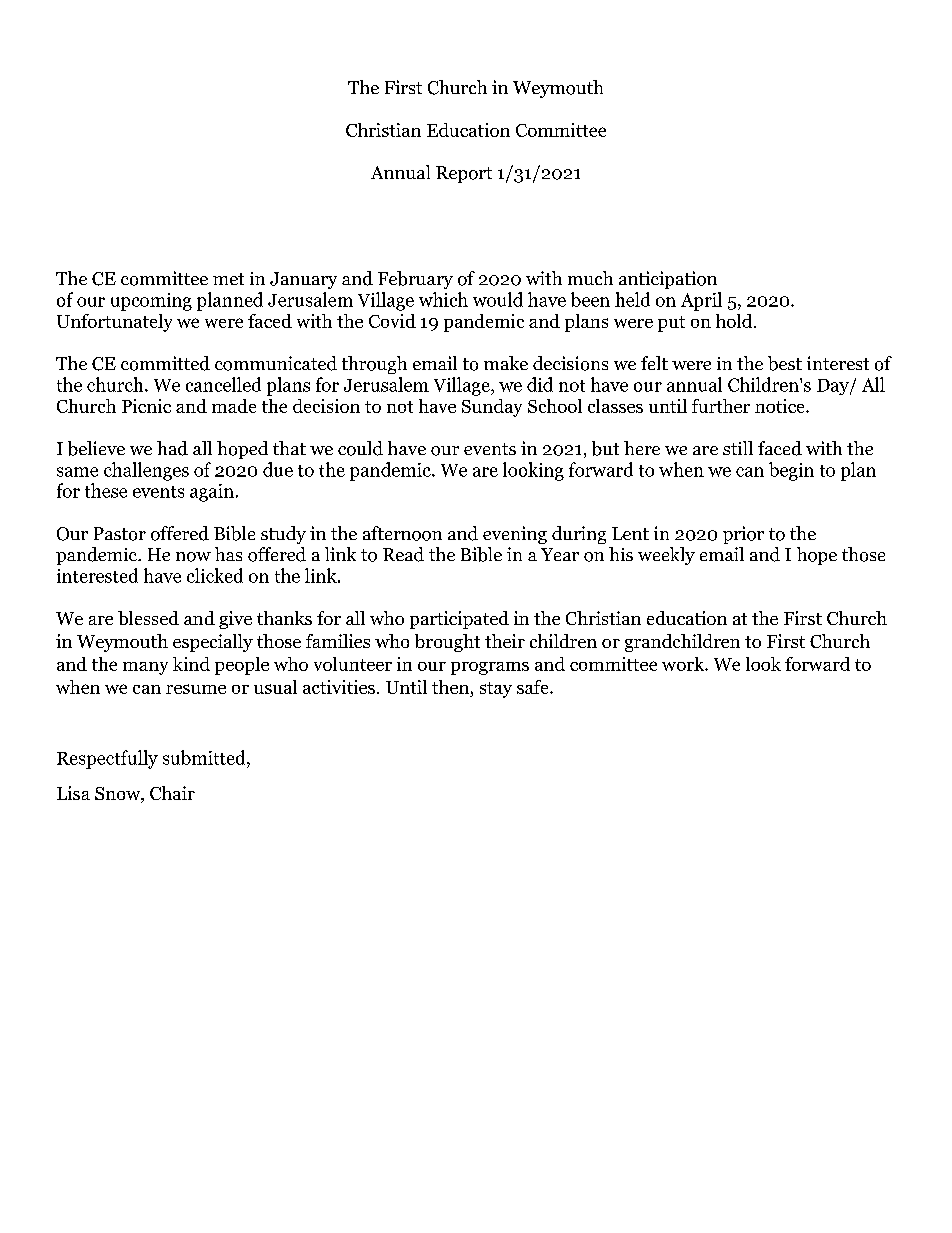 Image resolution: width=952 pixels, height=1233 pixels. Describe the element at coordinates (374, 365) in the screenshot. I see `through` at that location.
